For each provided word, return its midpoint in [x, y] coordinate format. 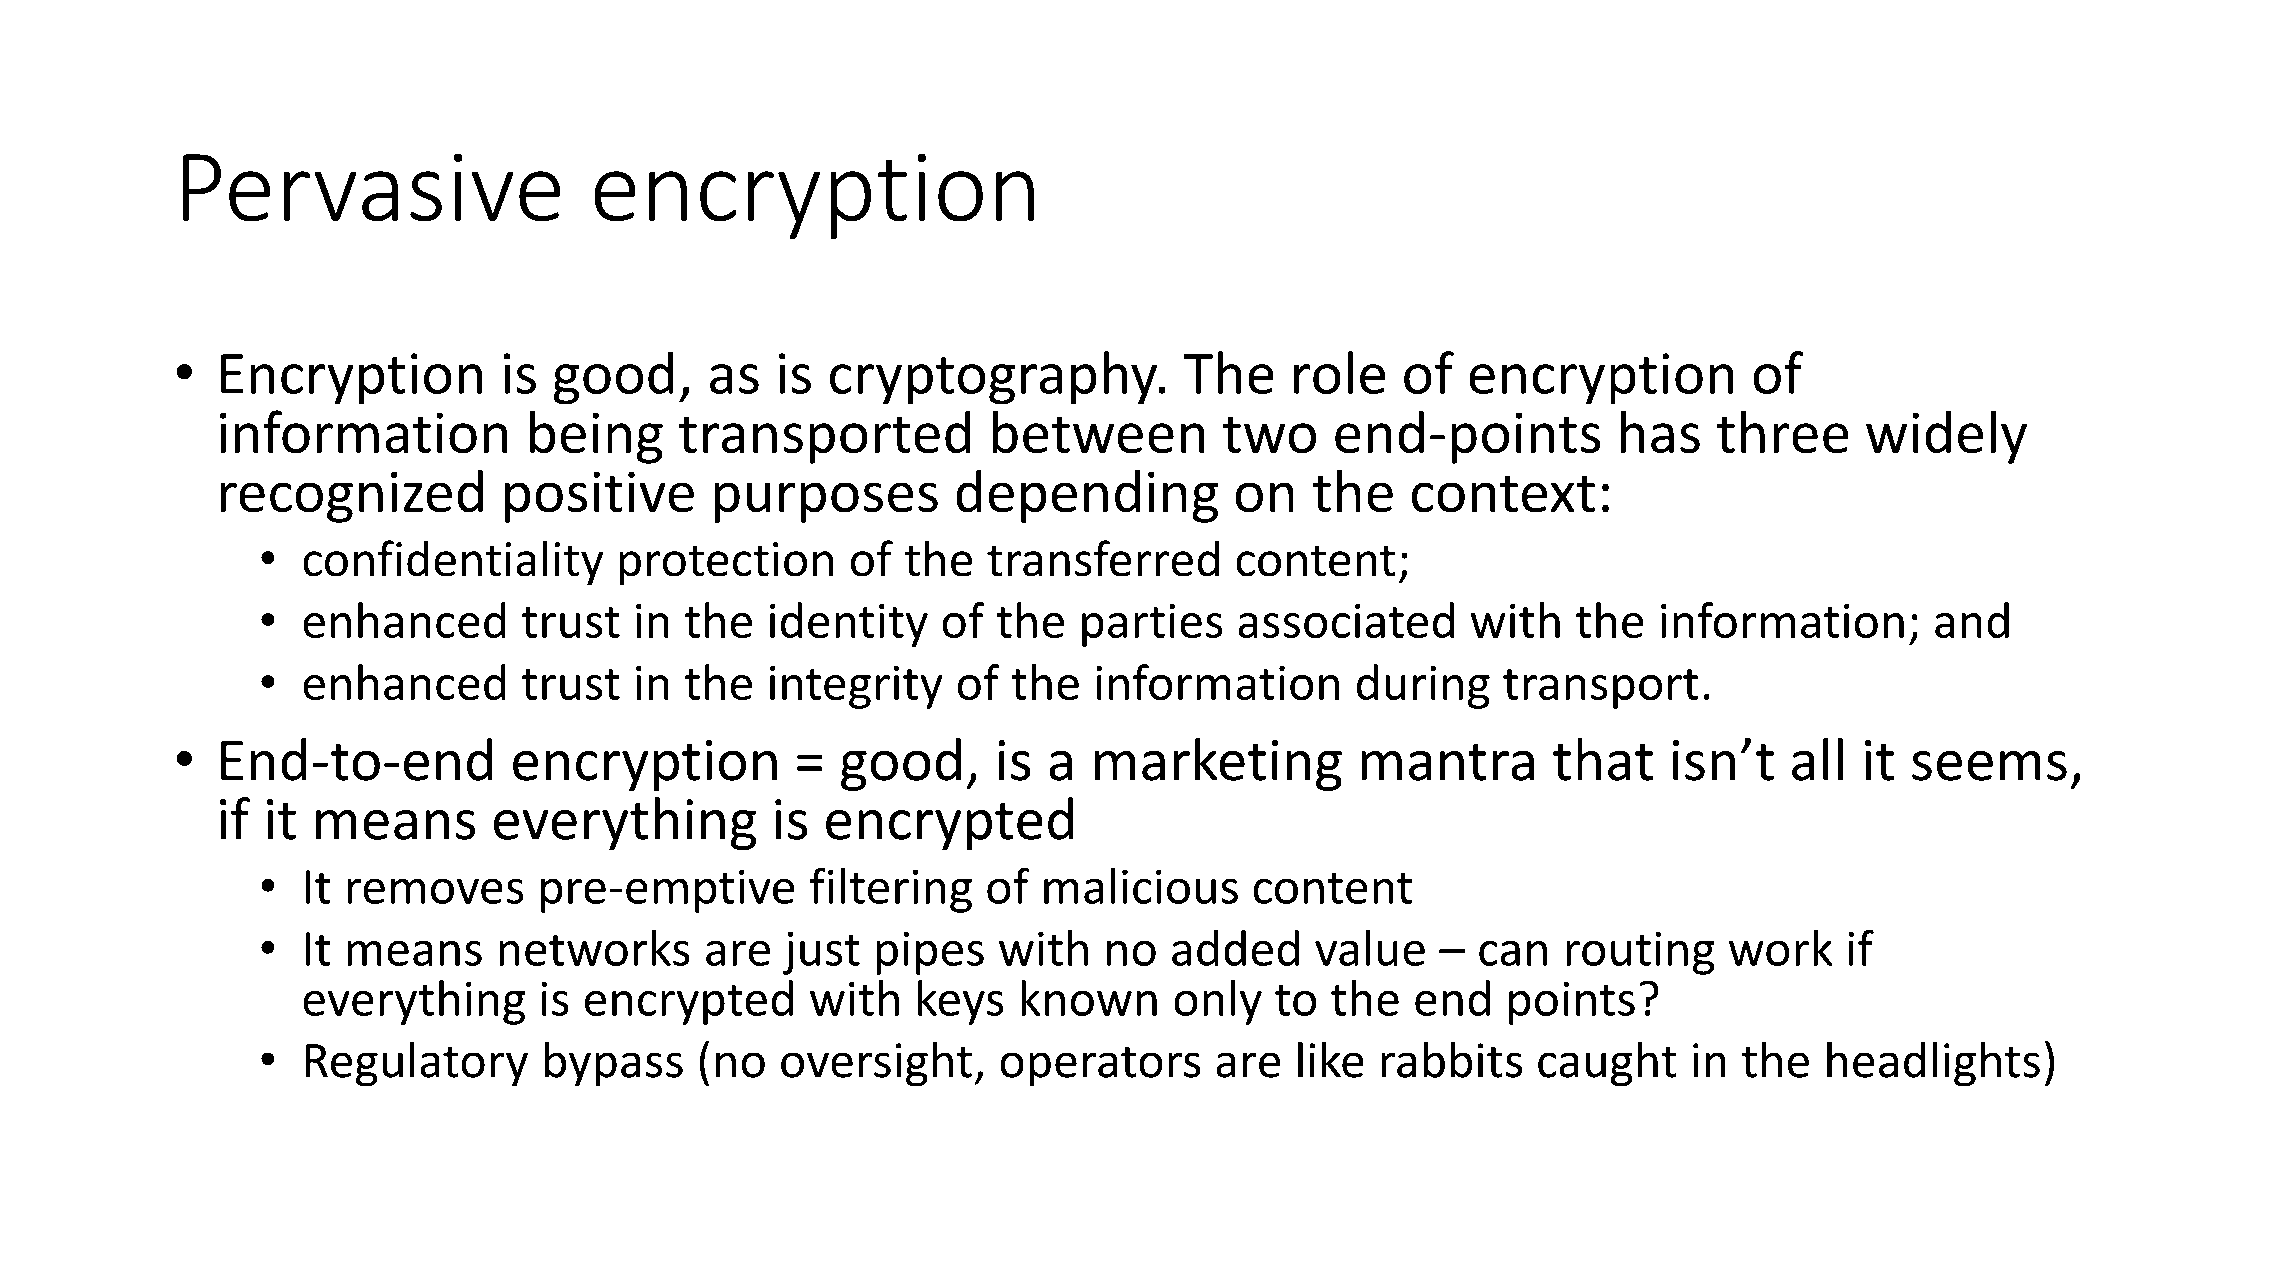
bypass [614, 1064]
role [1339, 372]
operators [1100, 1066]
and [1972, 620]
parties [1152, 625]
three [1783, 431]
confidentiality [453, 562]
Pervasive [372, 187]
